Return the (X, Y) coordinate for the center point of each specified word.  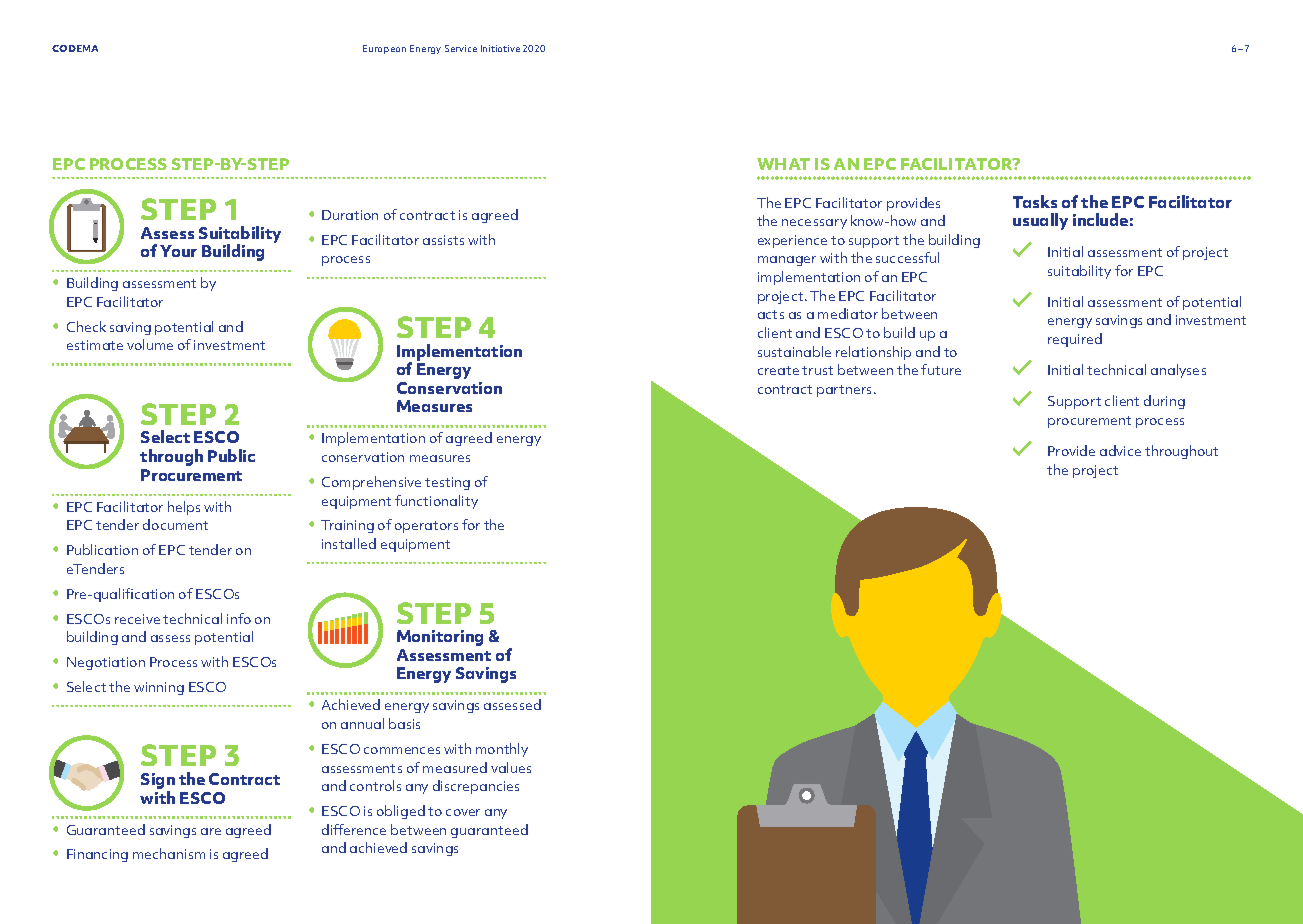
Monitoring (440, 638)
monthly (502, 750)
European (384, 49)
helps (184, 508)
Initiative (500, 48)
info (239, 618)
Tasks (1035, 201)
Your (178, 251)
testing (447, 483)
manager (787, 261)
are (211, 831)
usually (1040, 221)
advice (1120, 450)
